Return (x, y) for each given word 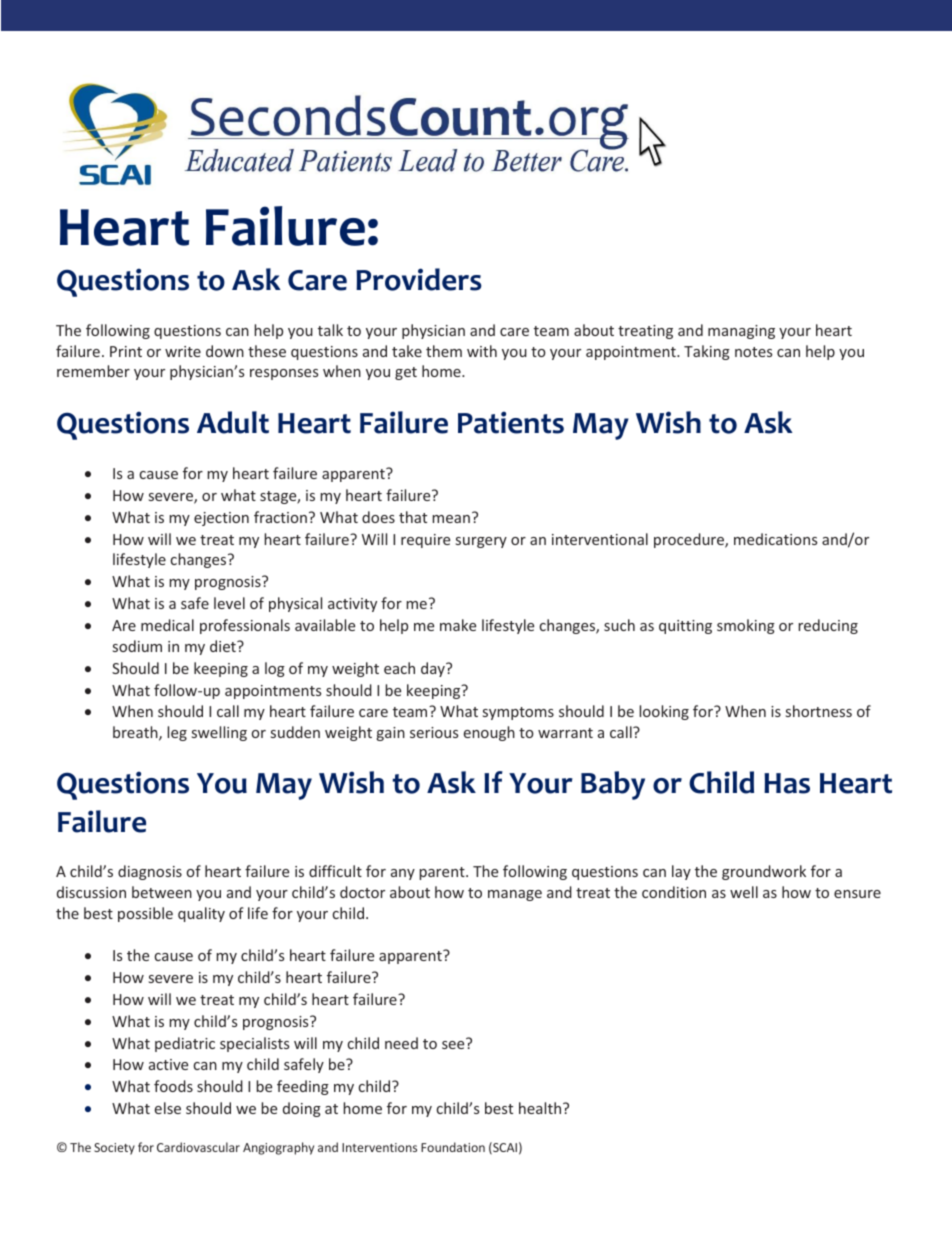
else (168, 1108)
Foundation (453, 1147)
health (541, 1108)
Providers (419, 279)
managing (741, 332)
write (183, 351)
